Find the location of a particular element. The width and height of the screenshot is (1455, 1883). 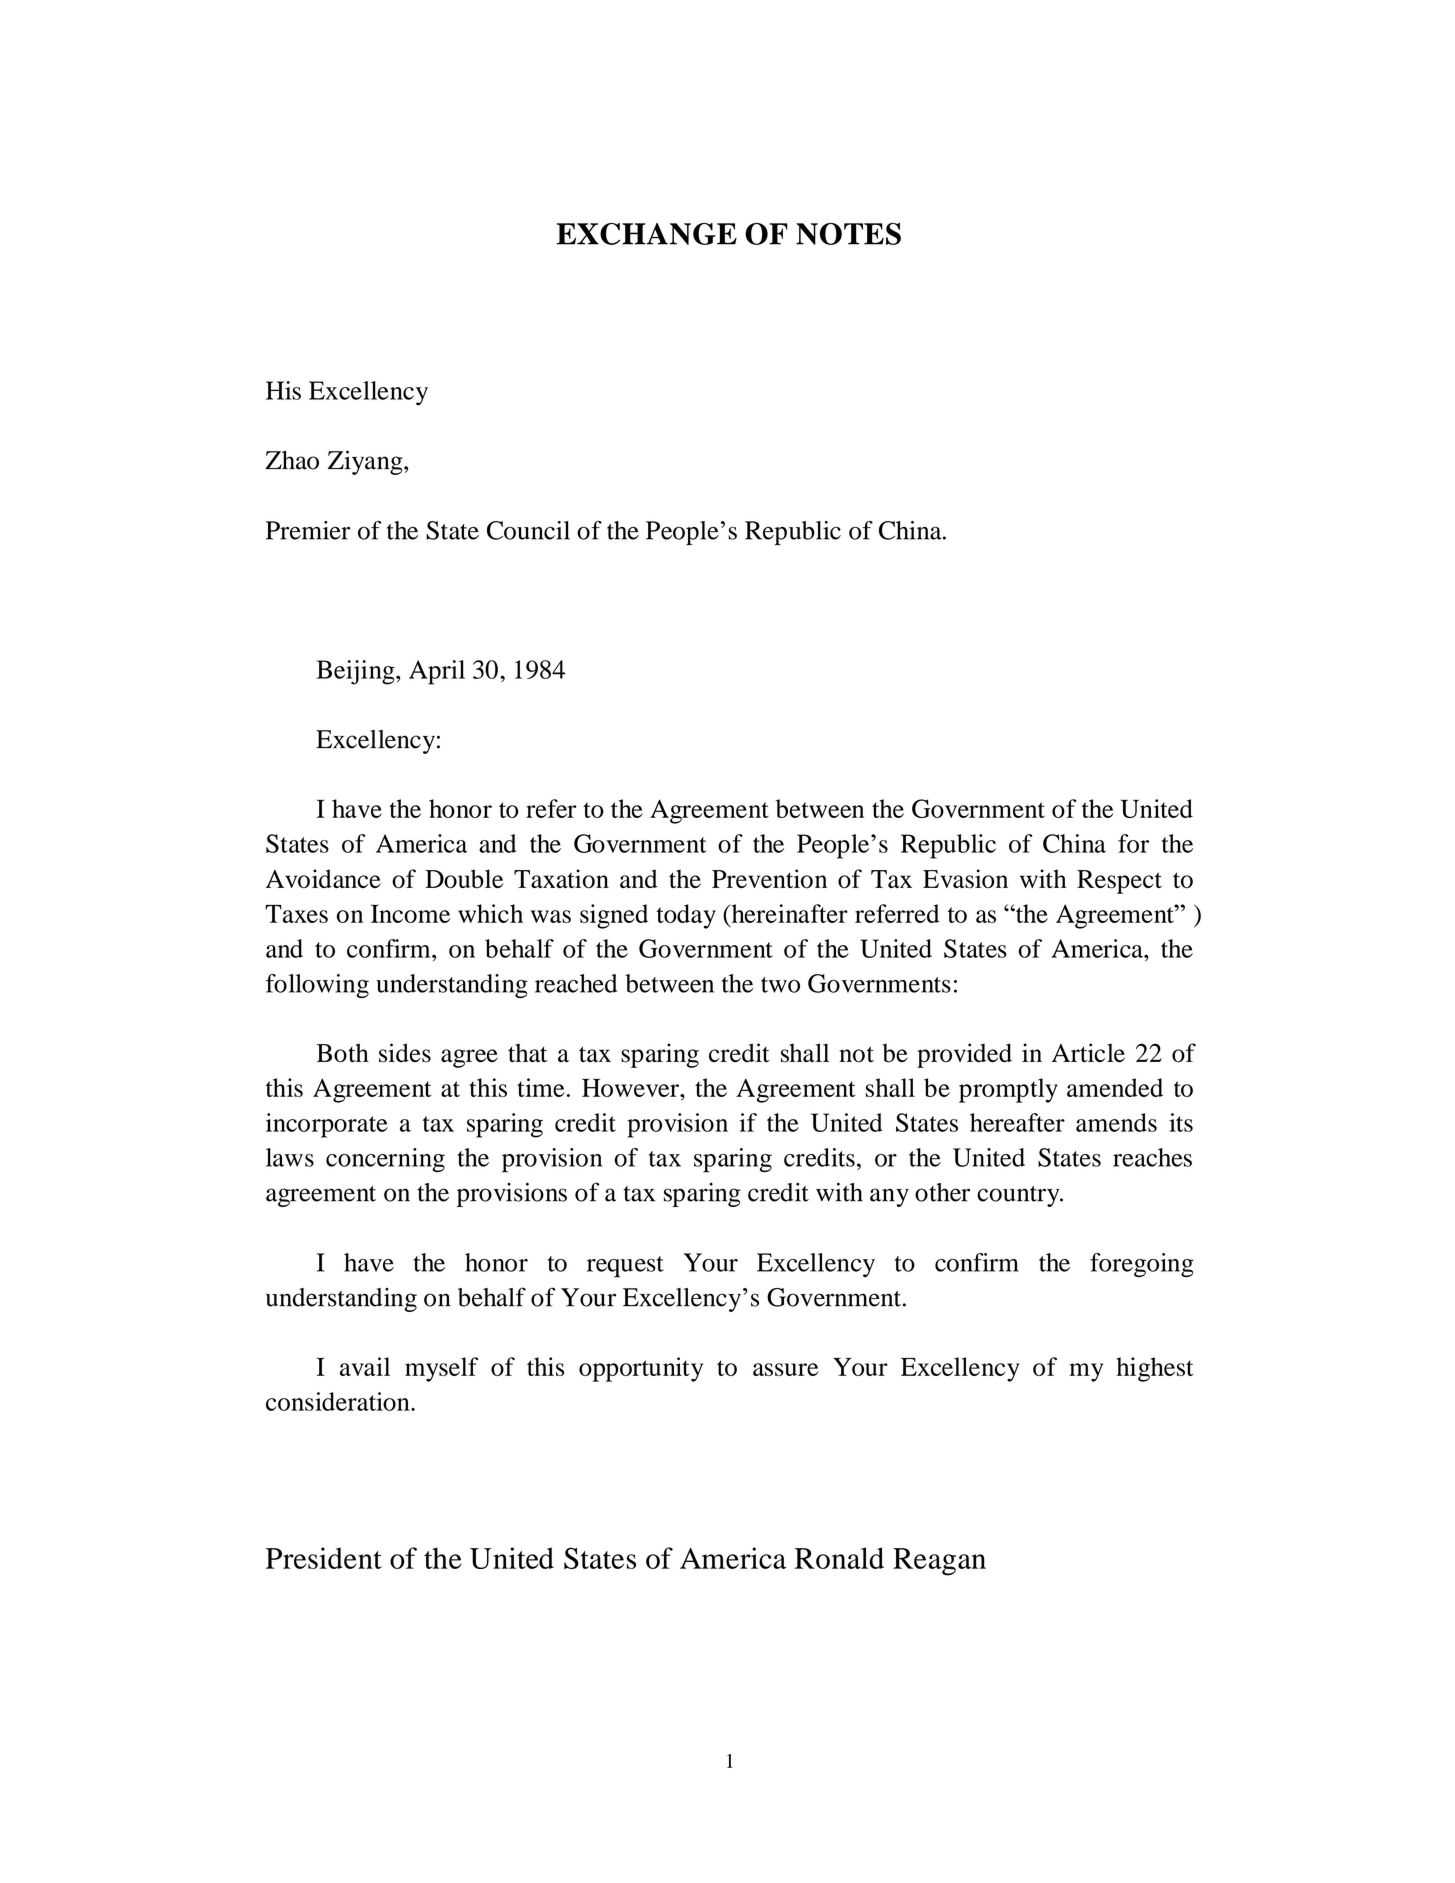

today is located at coordinates (686, 916).
